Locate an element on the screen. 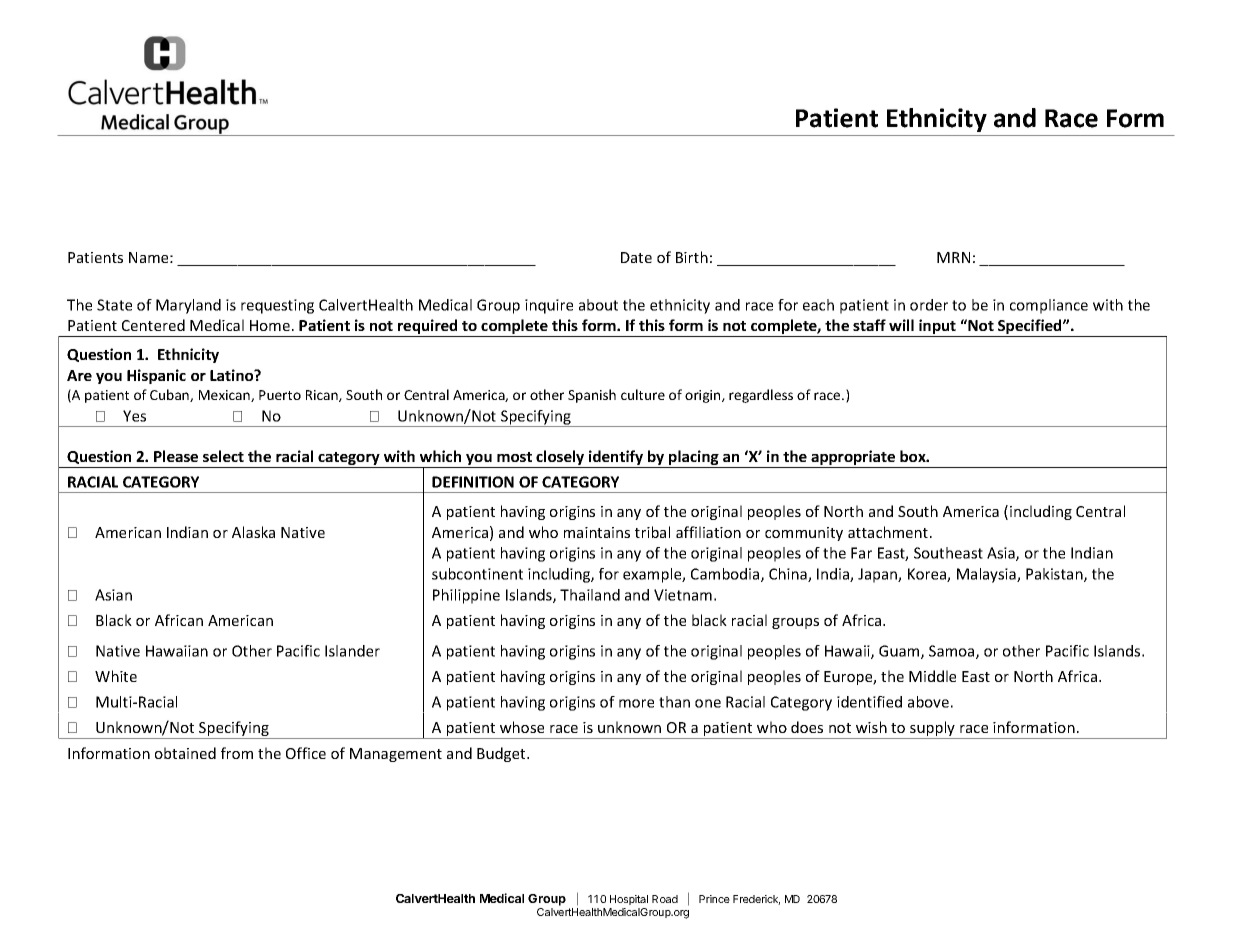 The width and height of the screenshot is (1233, 952). Hospital is located at coordinates (629, 900).
